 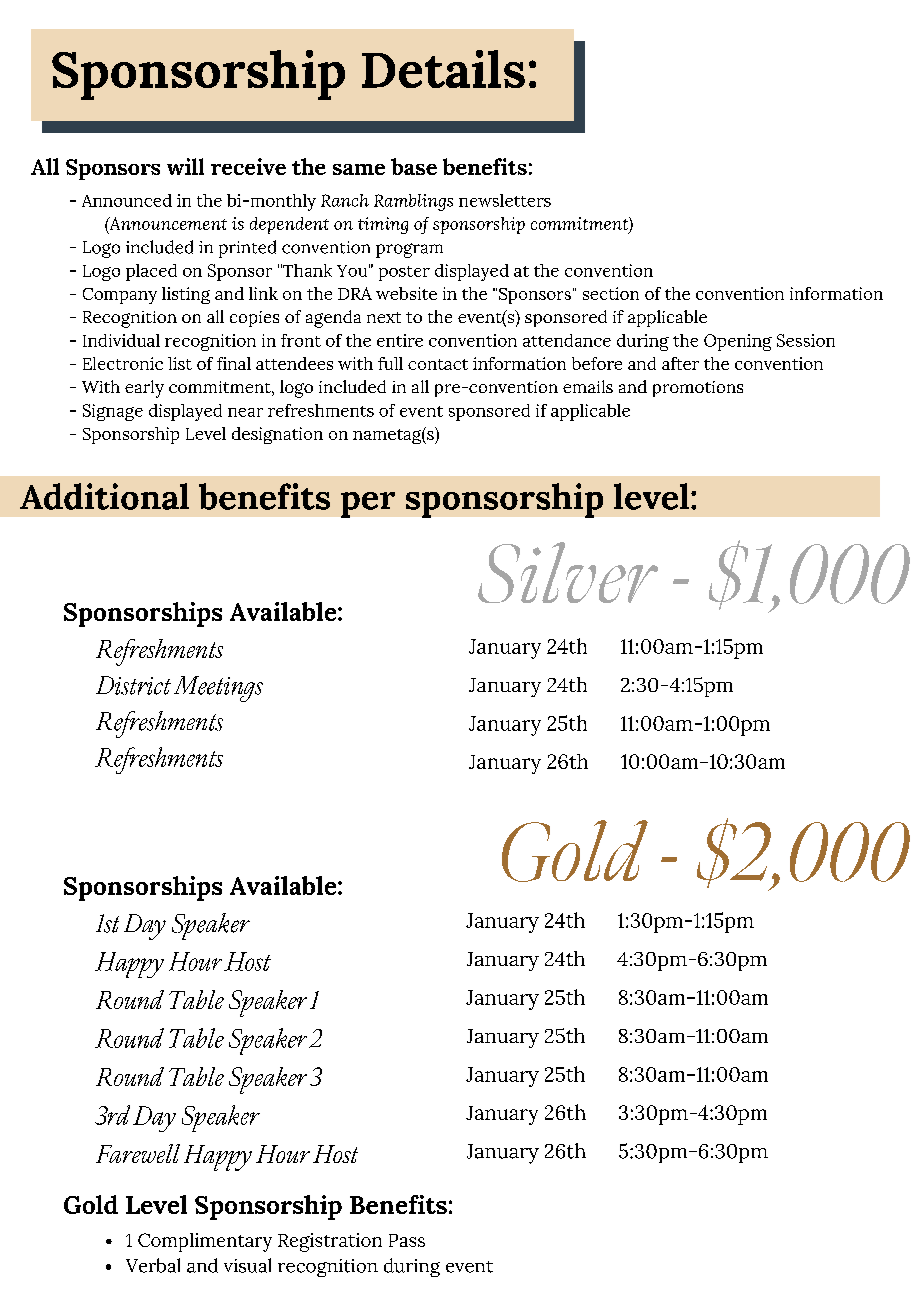 I want to click on will, so click(x=185, y=166).
